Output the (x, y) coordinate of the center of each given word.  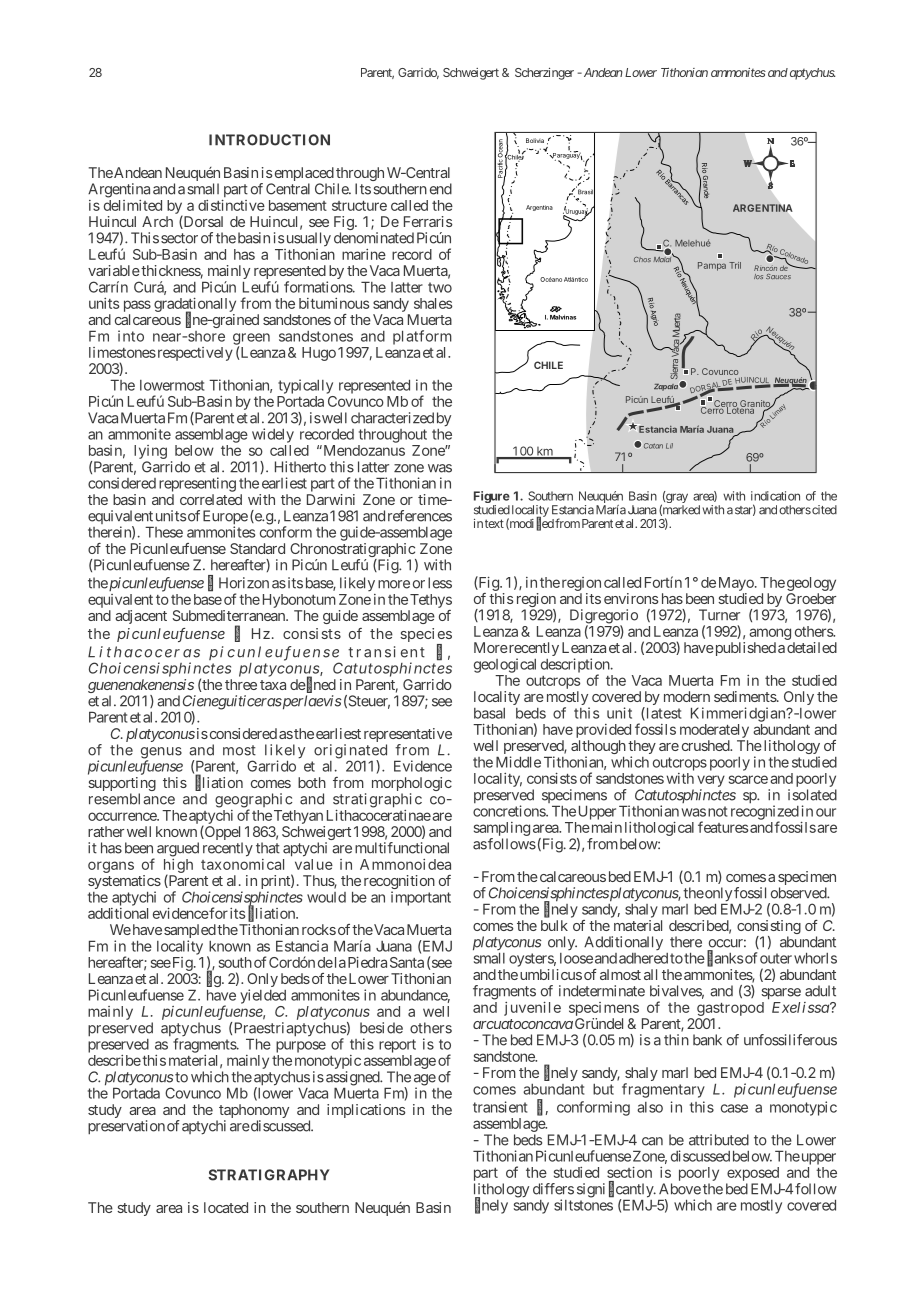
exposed (753, 1174)
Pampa (712, 266)
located (226, 1207)
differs (553, 1189)
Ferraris (428, 221)
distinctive (231, 205)
